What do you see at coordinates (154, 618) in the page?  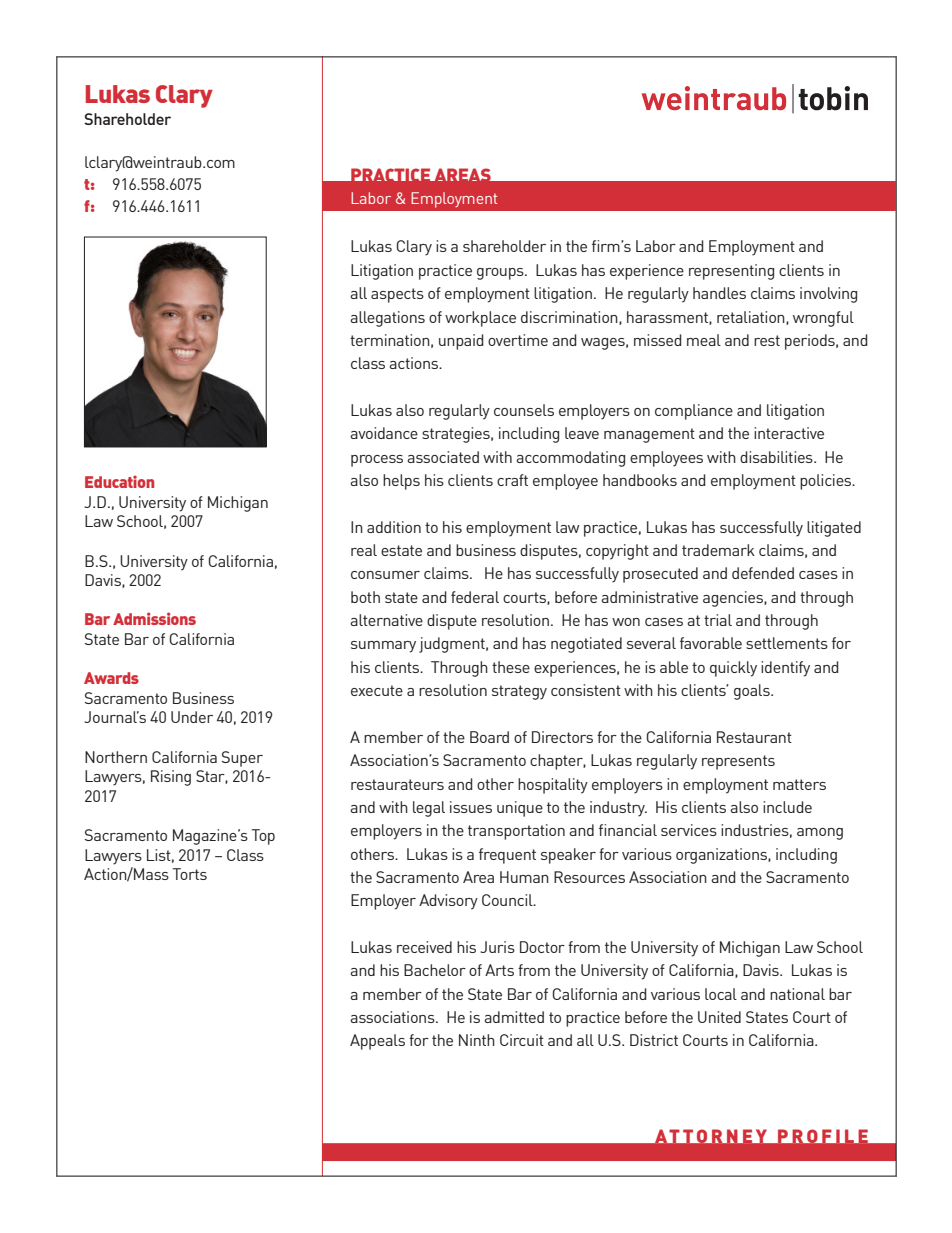 I see `Admissions` at bounding box center [154, 618].
